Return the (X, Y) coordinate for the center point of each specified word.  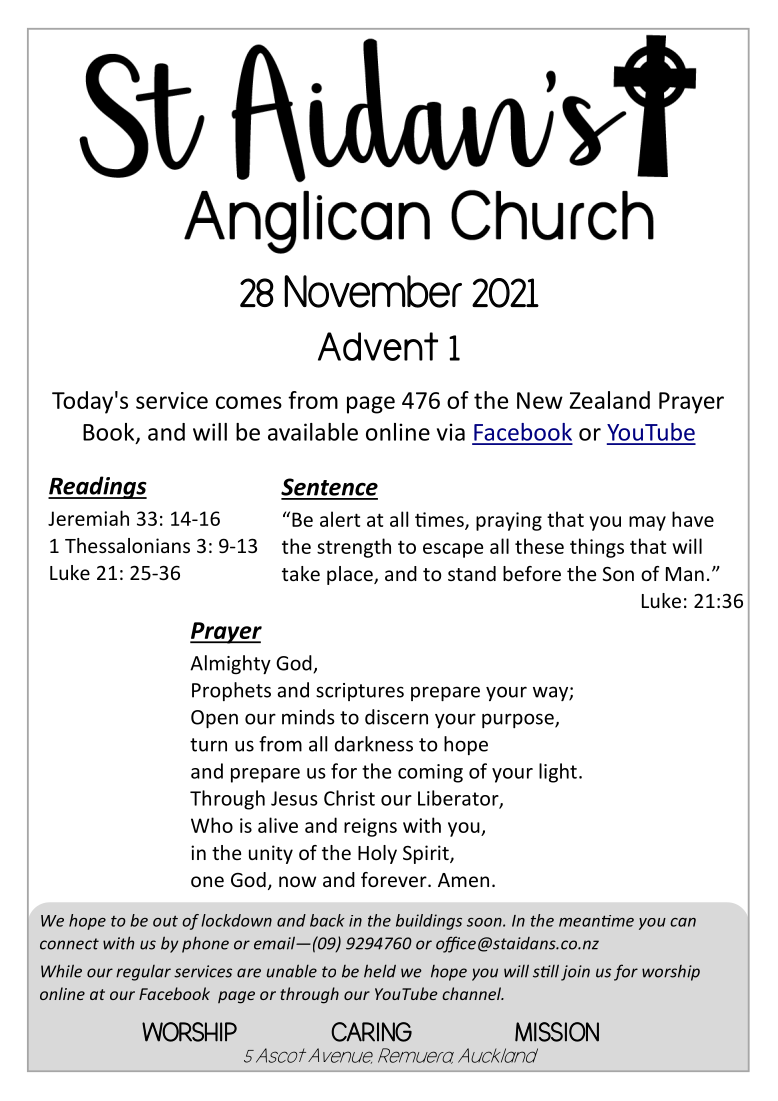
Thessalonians (127, 545)
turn (208, 745)
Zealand (609, 400)
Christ (349, 798)
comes (249, 402)
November (373, 291)
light (558, 773)
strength (354, 548)
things (597, 548)
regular (143, 973)
